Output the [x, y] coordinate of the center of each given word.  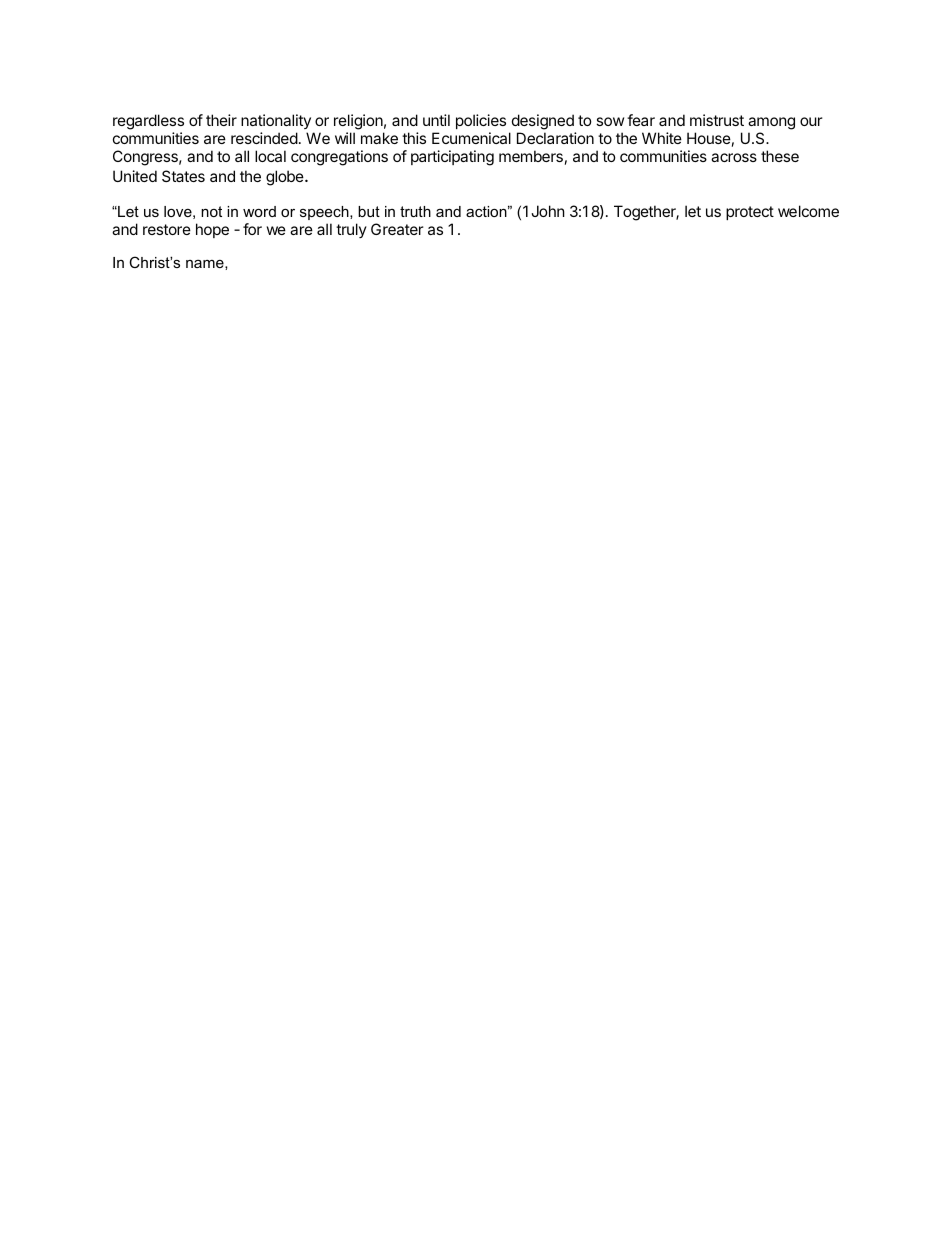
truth [415, 211]
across [734, 157]
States [183, 176]
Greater [397, 229]
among [771, 123]
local [270, 156]
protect [750, 213]
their [221, 120]
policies [481, 121]
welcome [808, 211]
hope [212, 230]
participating [452, 158]
